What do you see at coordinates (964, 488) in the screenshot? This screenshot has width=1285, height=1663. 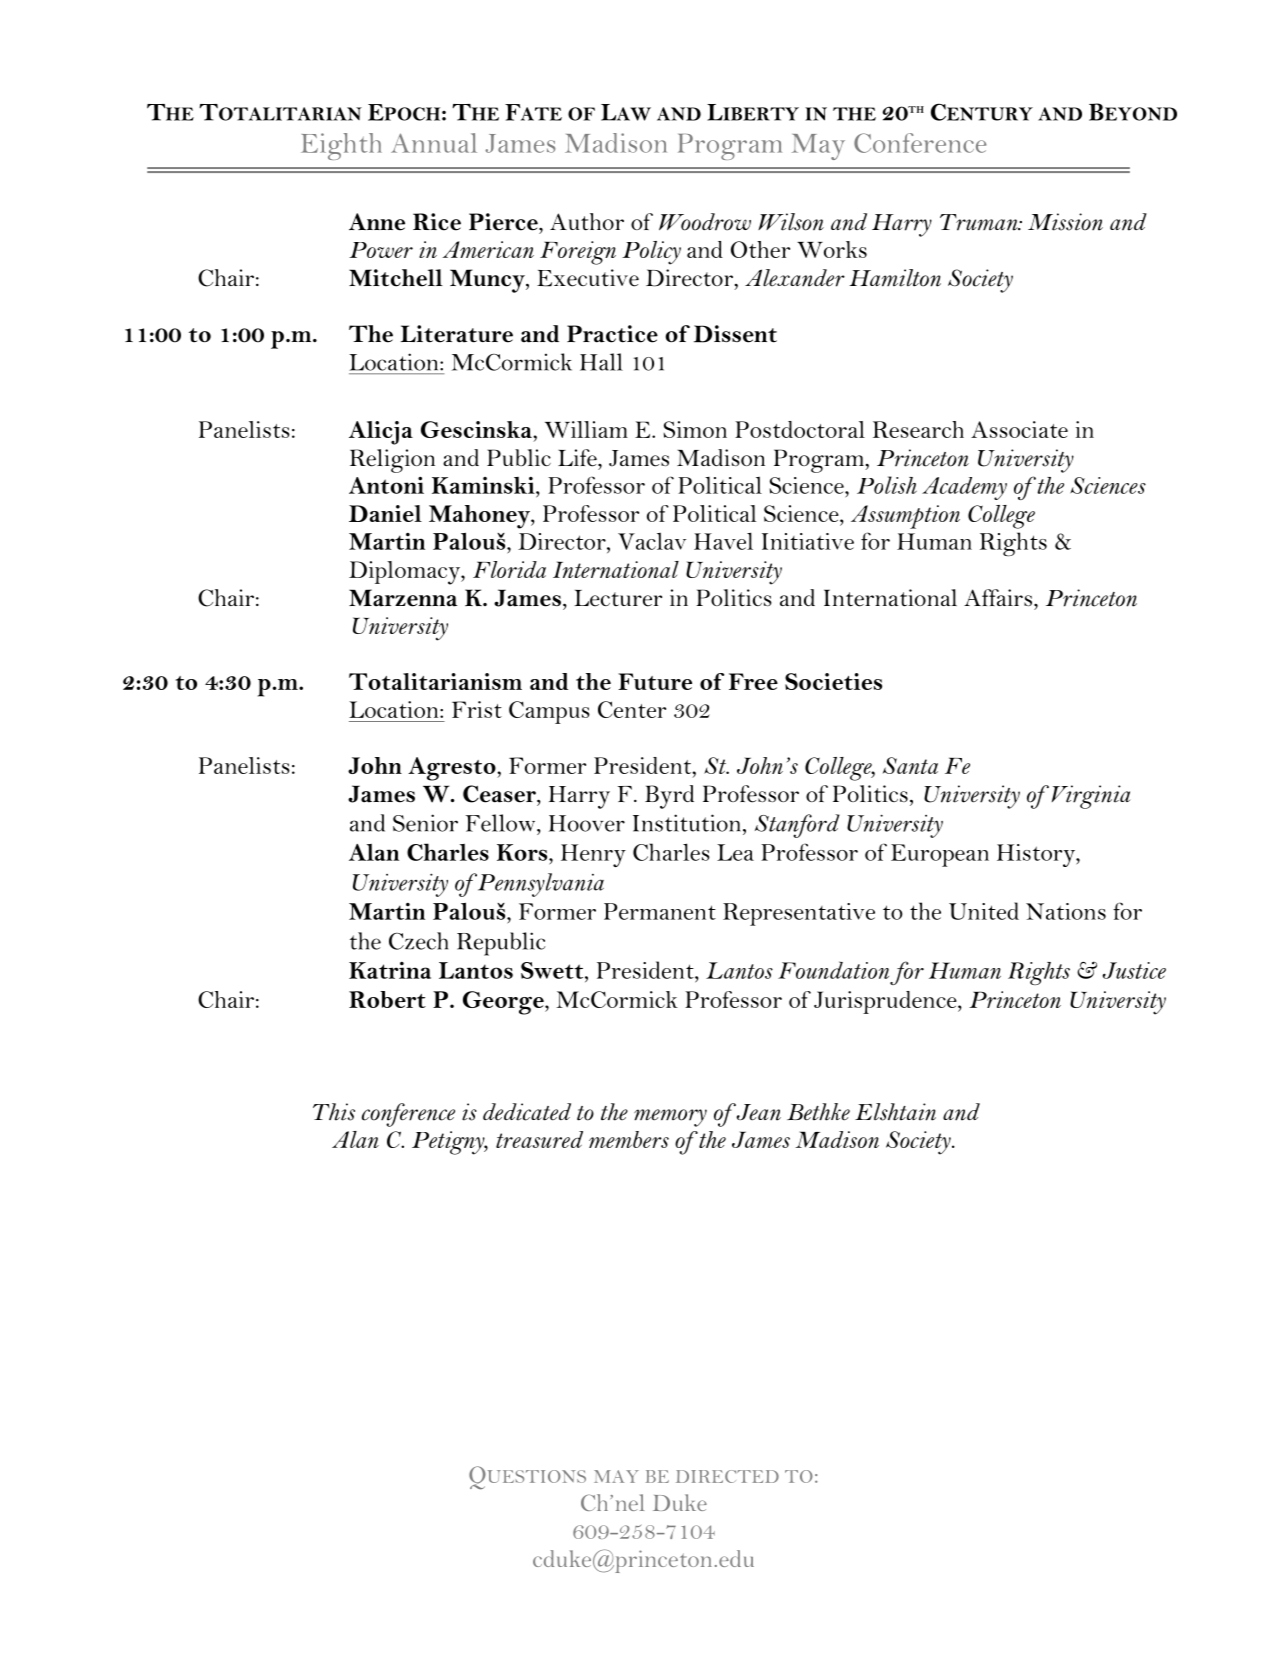 I see `Academy` at bounding box center [964, 488].
